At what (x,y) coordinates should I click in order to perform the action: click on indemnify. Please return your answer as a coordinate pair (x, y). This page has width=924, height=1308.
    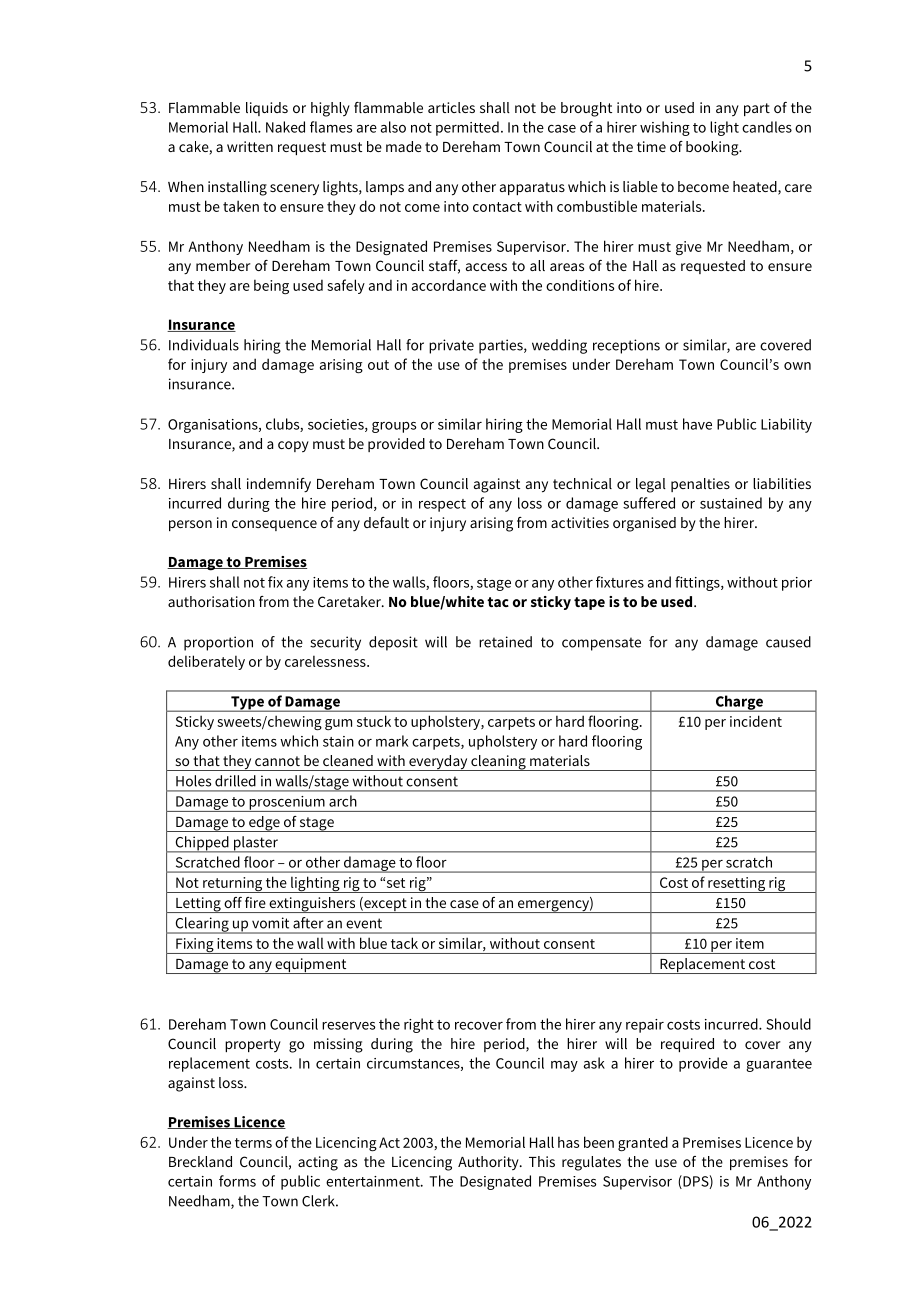
    Looking at the image, I should click on (279, 485).
